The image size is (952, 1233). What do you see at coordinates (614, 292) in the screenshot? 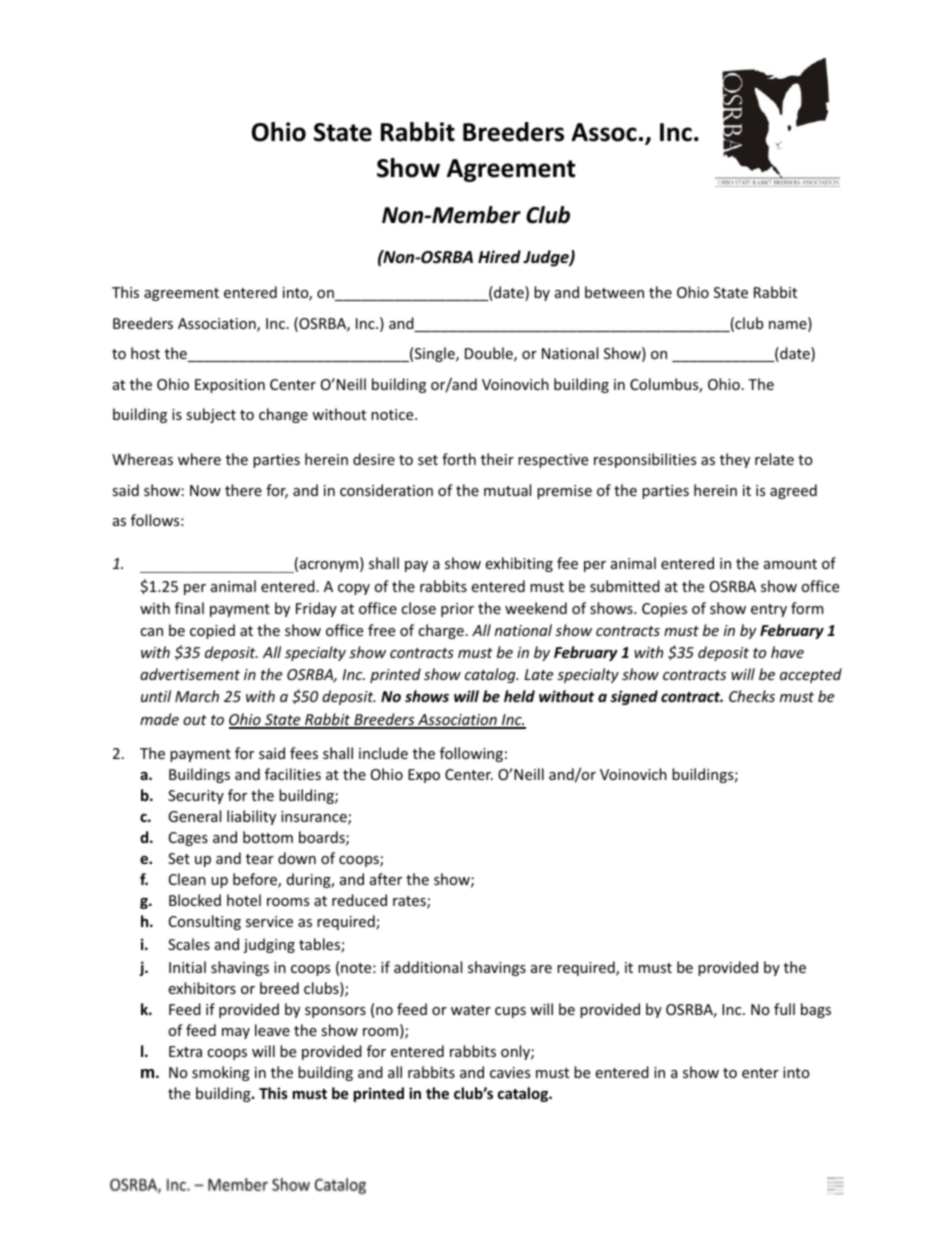
I see `between` at bounding box center [614, 292].
